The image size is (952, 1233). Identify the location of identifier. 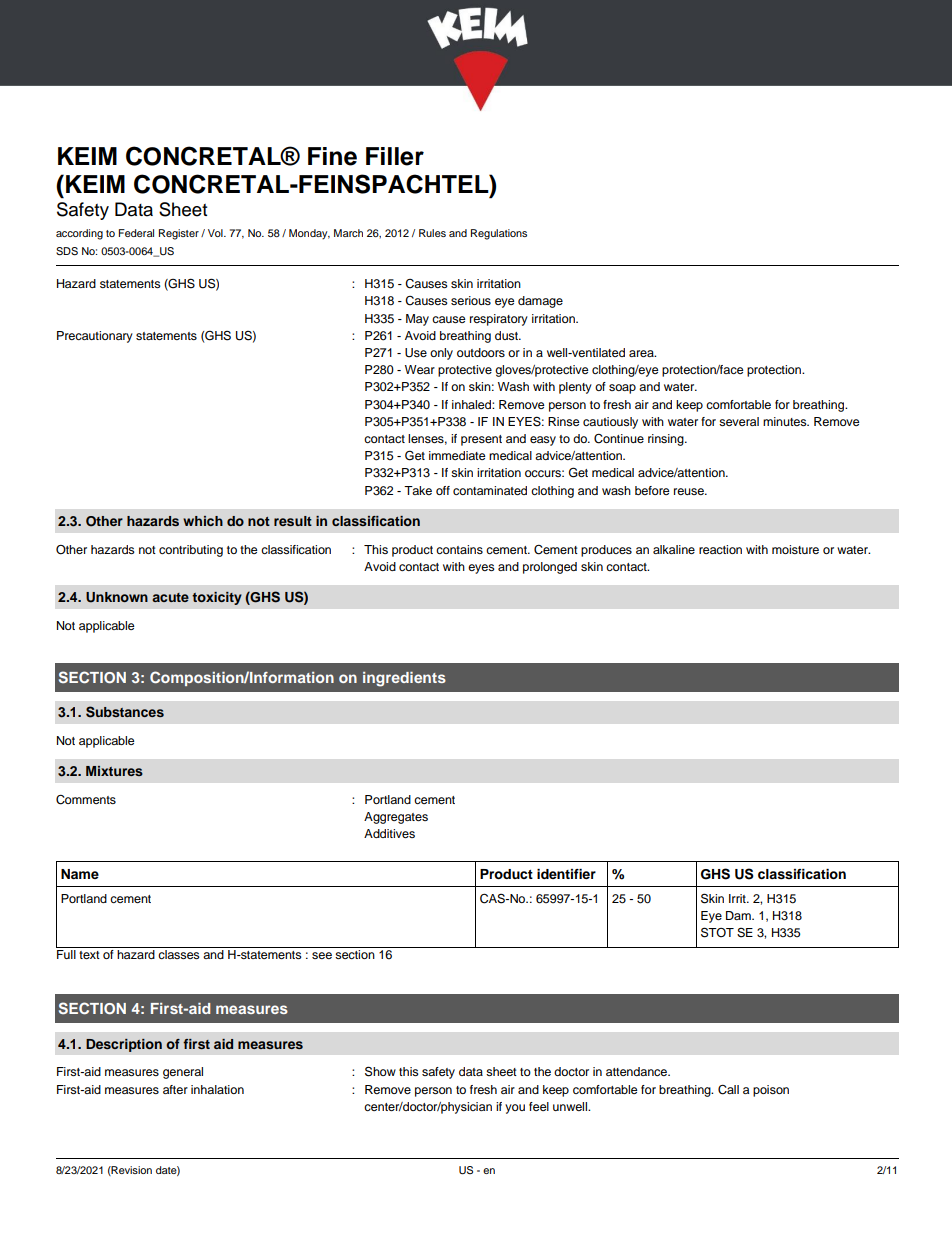
(566, 874).
